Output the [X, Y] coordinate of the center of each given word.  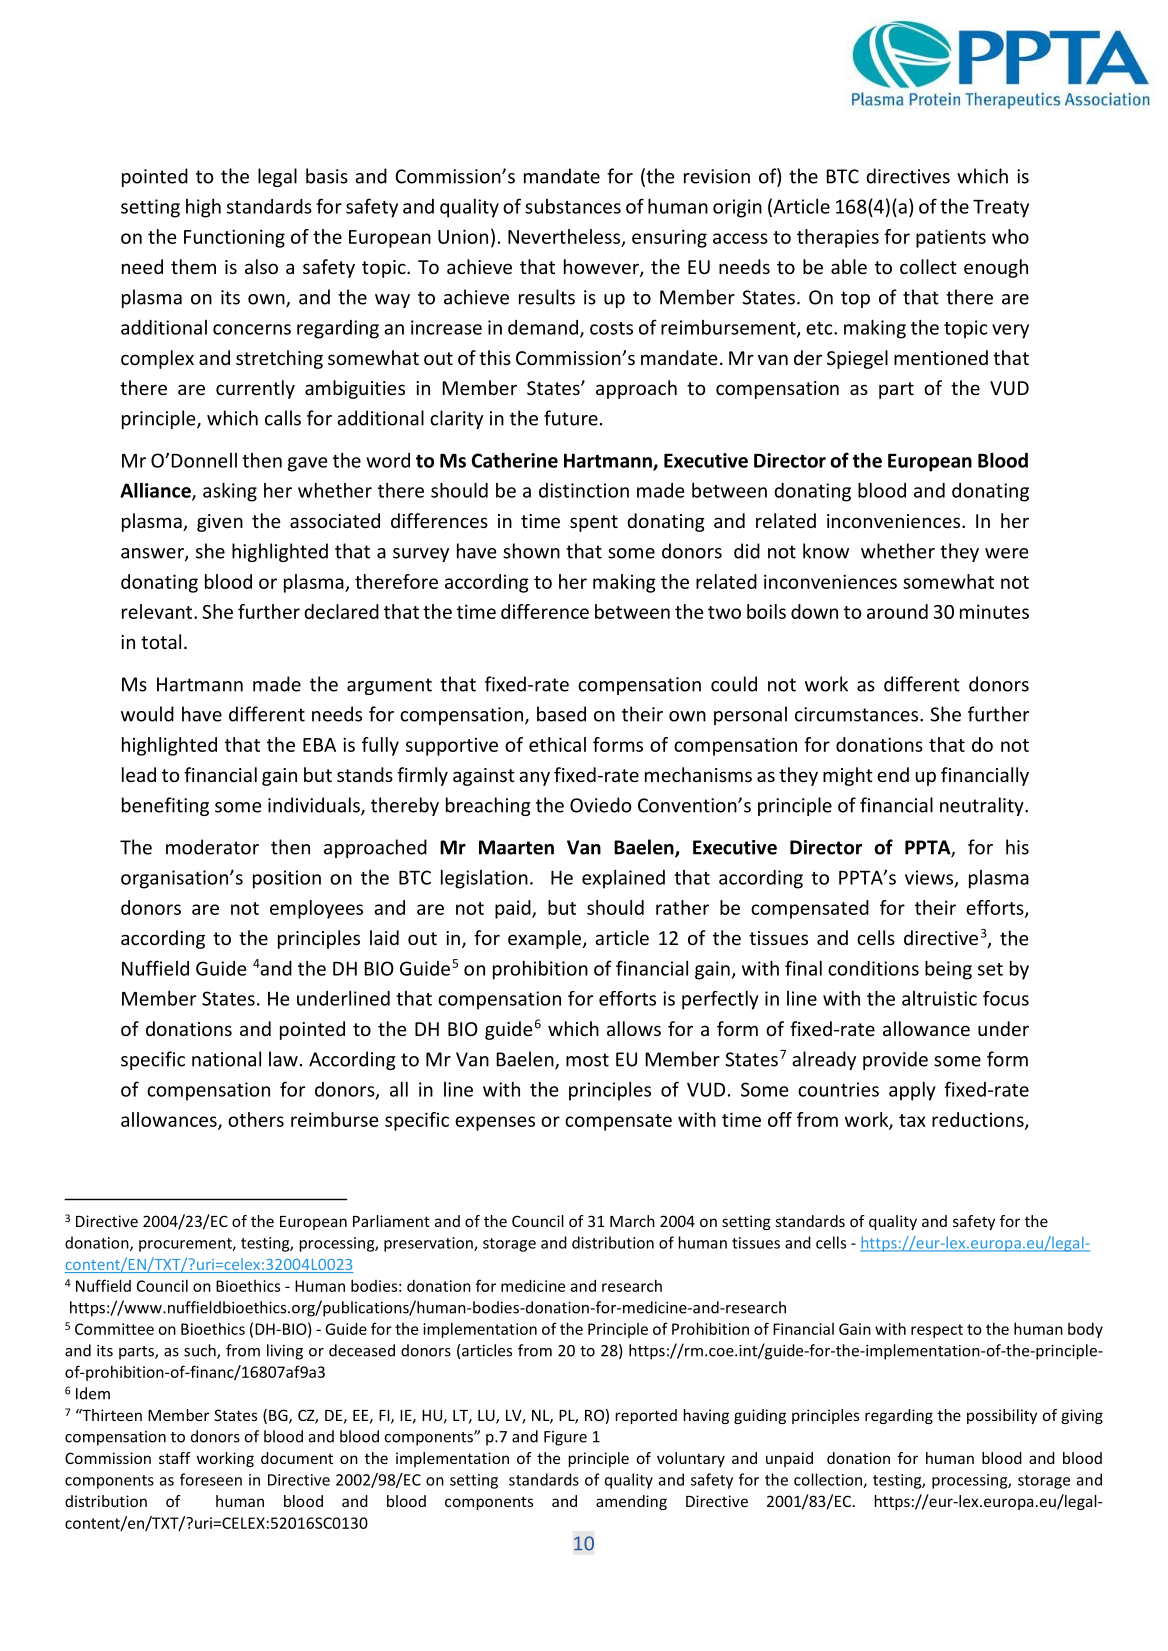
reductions [979, 1120]
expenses [495, 1123]
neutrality [983, 806]
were [1007, 553]
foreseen [211, 1479]
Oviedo [600, 805]
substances [573, 206]
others [256, 1119]
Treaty [1001, 209]
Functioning [234, 238]
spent [594, 523]
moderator [212, 847]
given [220, 523]
